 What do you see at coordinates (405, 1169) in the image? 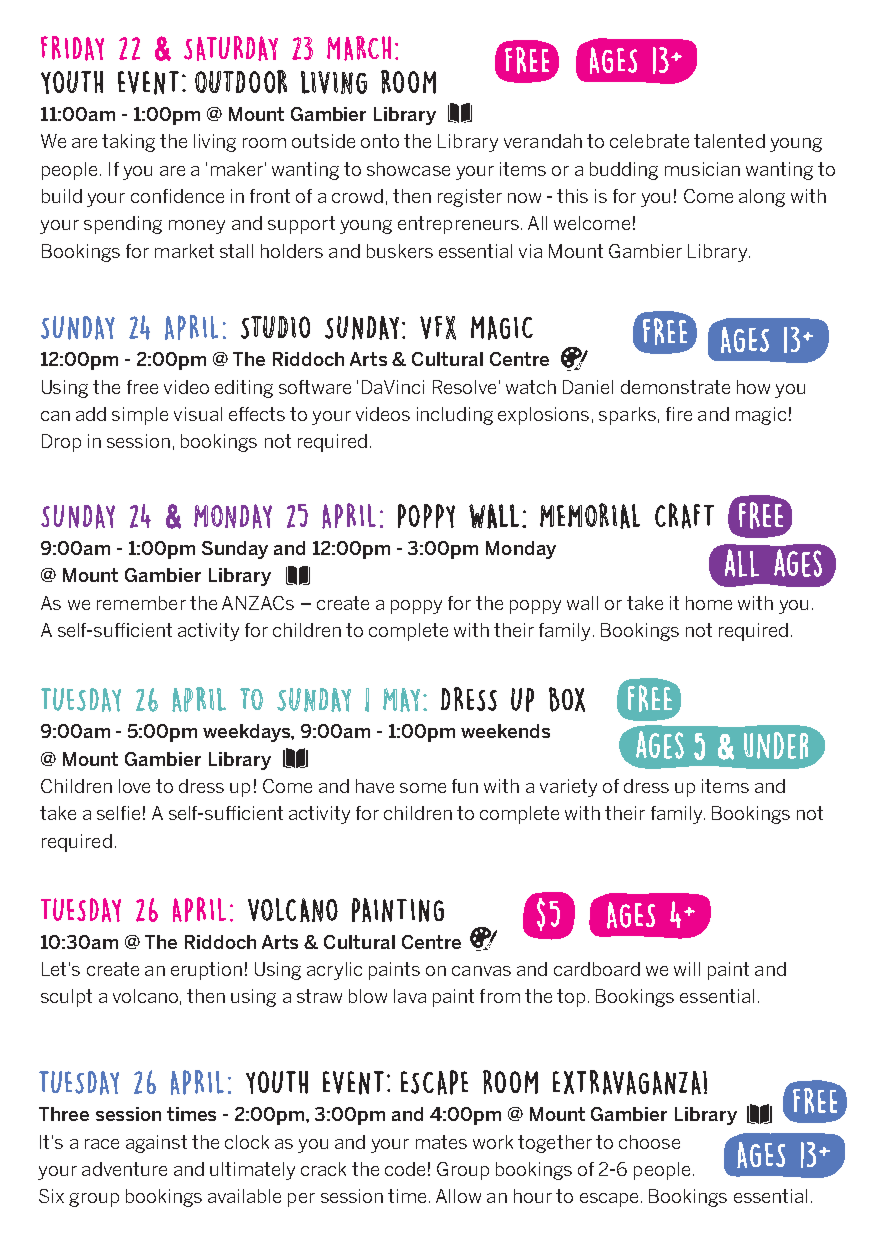
I see `code` at bounding box center [405, 1169].
